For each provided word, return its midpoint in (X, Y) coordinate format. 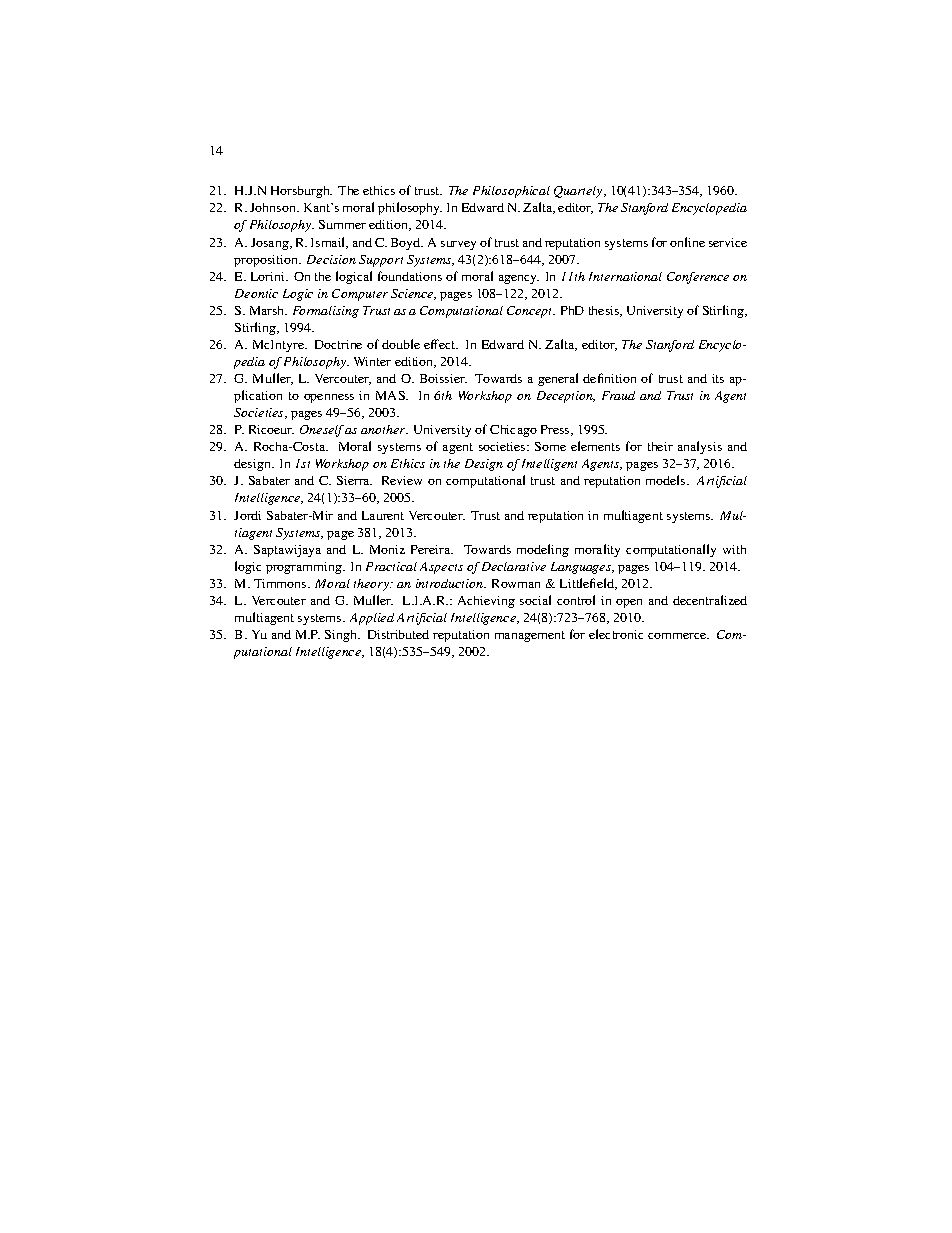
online (687, 242)
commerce (678, 636)
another (384, 429)
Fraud (618, 395)
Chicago (513, 431)
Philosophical (511, 192)
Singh (342, 636)
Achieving (486, 602)
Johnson (274, 207)
